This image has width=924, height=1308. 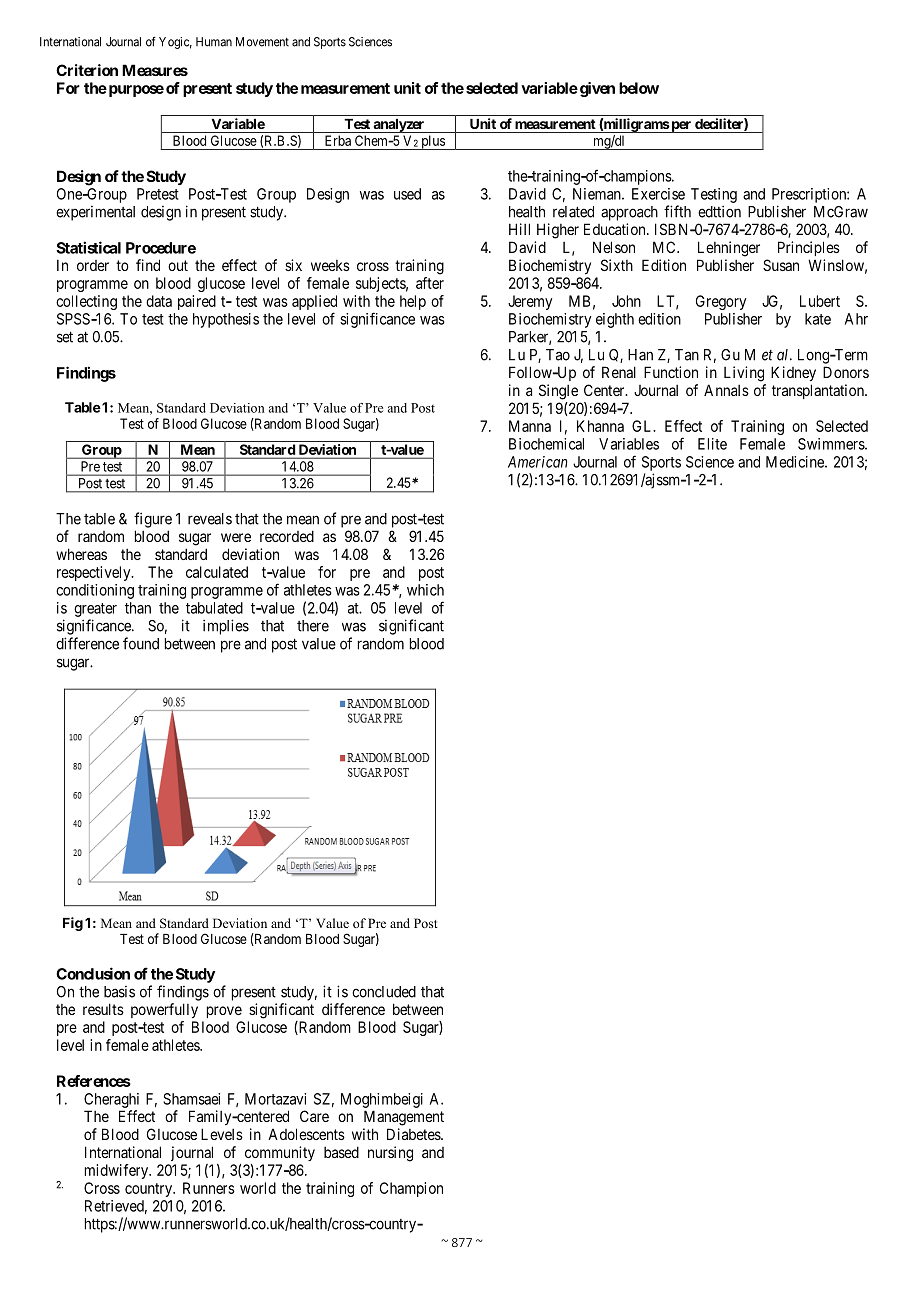 What do you see at coordinates (425, 590) in the image?
I see `which` at bounding box center [425, 590].
